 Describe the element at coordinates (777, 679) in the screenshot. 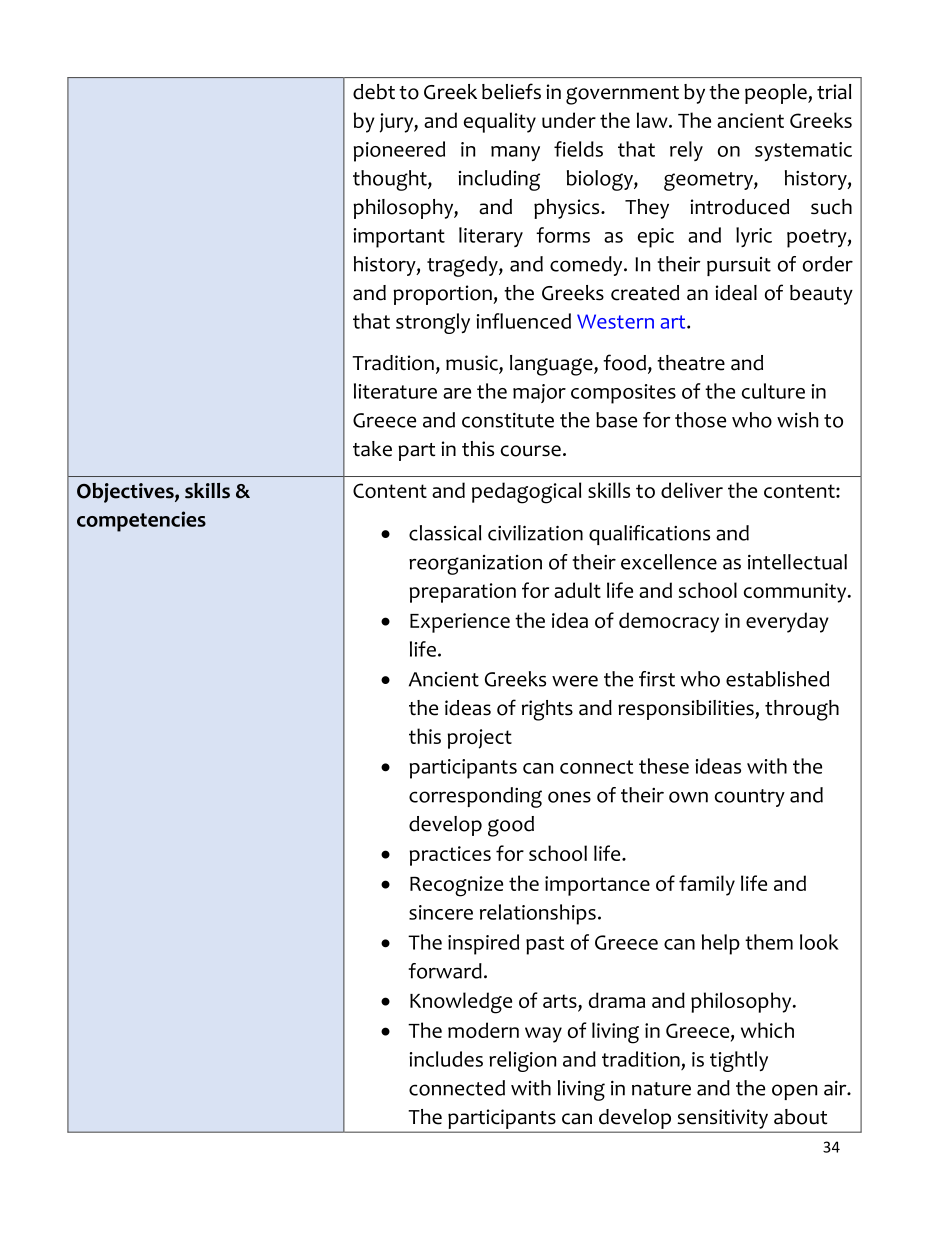

I see `established` at that location.
